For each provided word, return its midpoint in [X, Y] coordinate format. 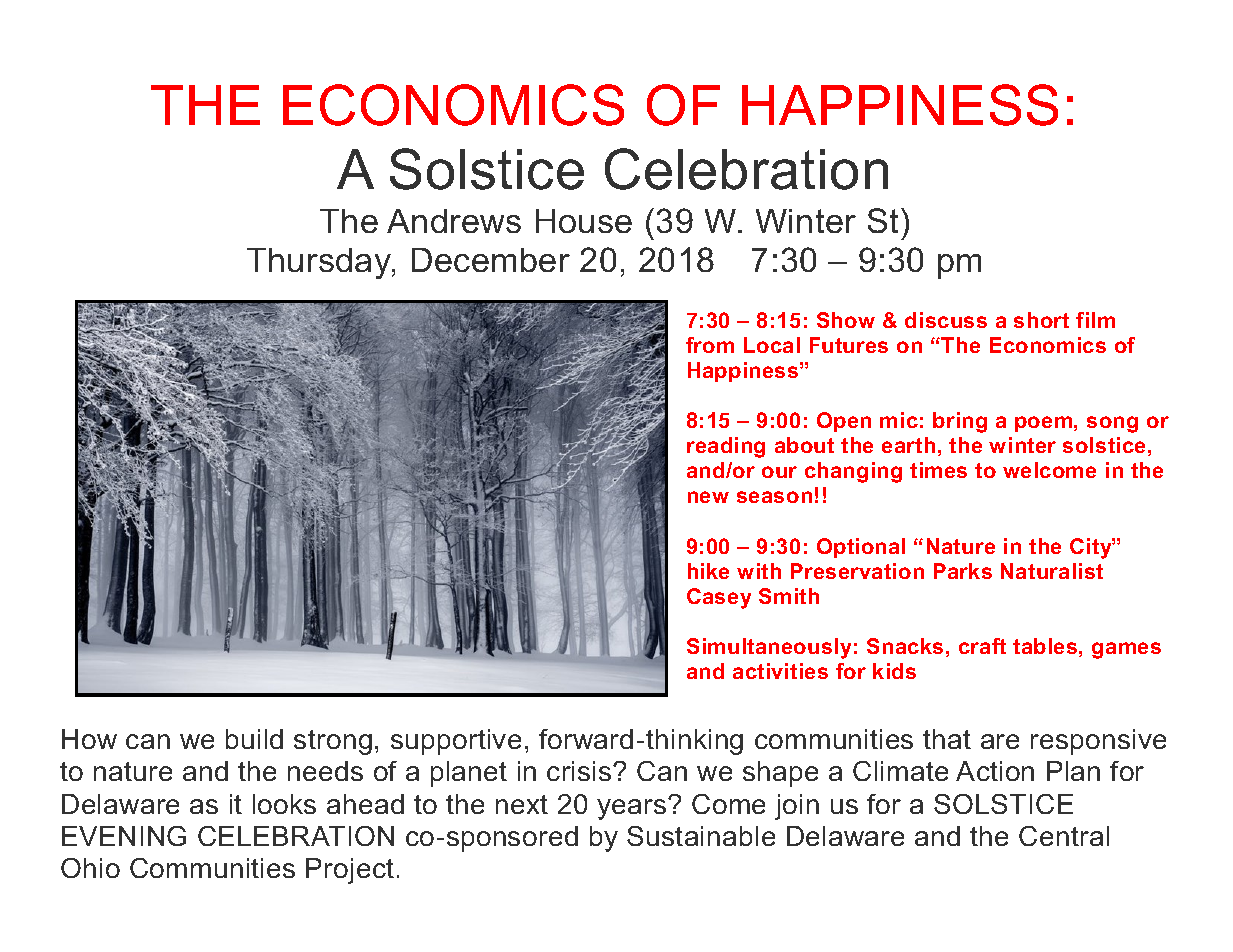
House [584, 221]
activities [780, 671]
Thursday [320, 263]
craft [982, 646]
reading [726, 447]
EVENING [124, 836]
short [1041, 320]
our [779, 472]
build [254, 739]
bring [960, 422]
